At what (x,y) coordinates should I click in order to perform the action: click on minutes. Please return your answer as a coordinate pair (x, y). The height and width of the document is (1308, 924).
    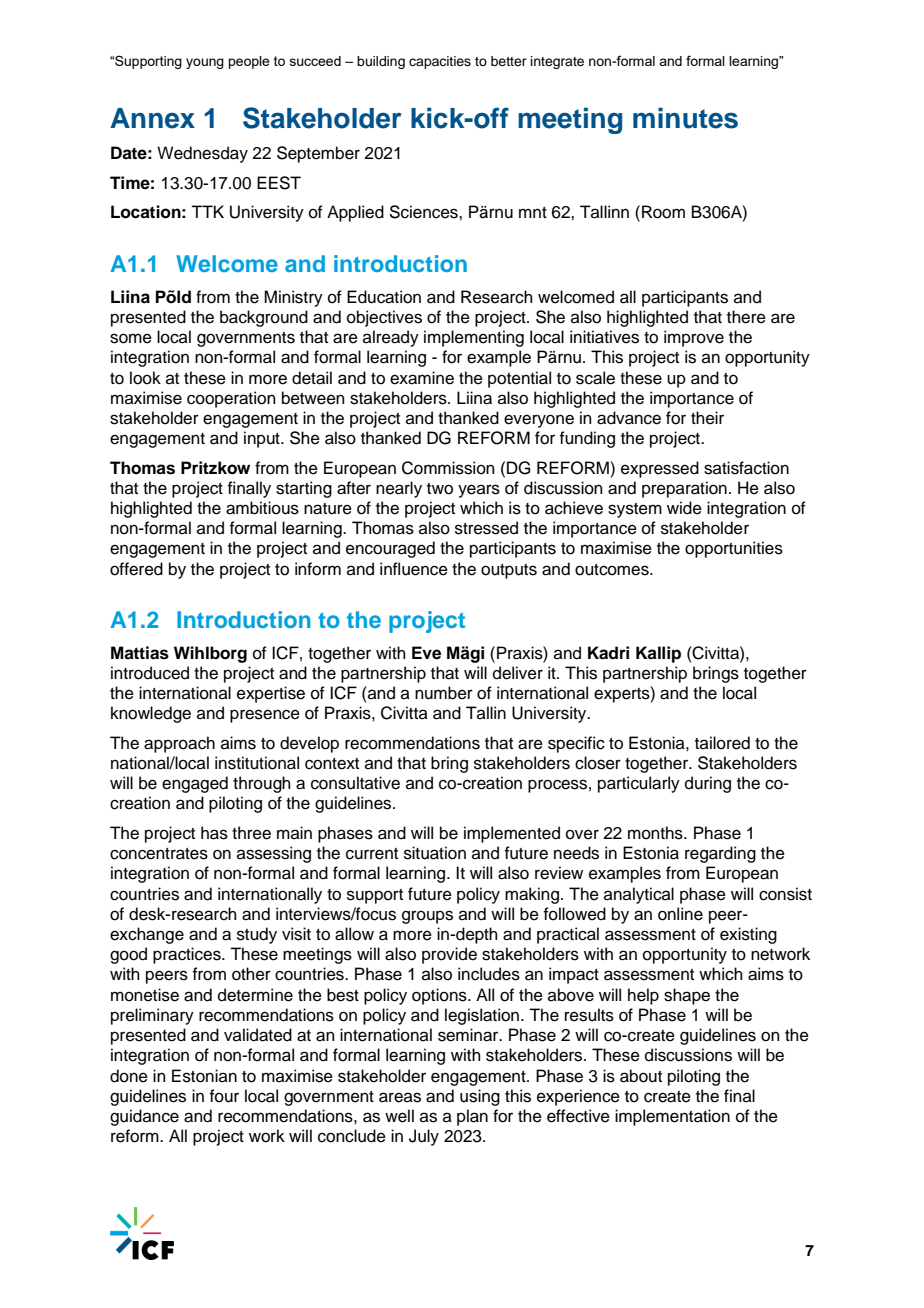
    Looking at the image, I should click on (685, 118).
